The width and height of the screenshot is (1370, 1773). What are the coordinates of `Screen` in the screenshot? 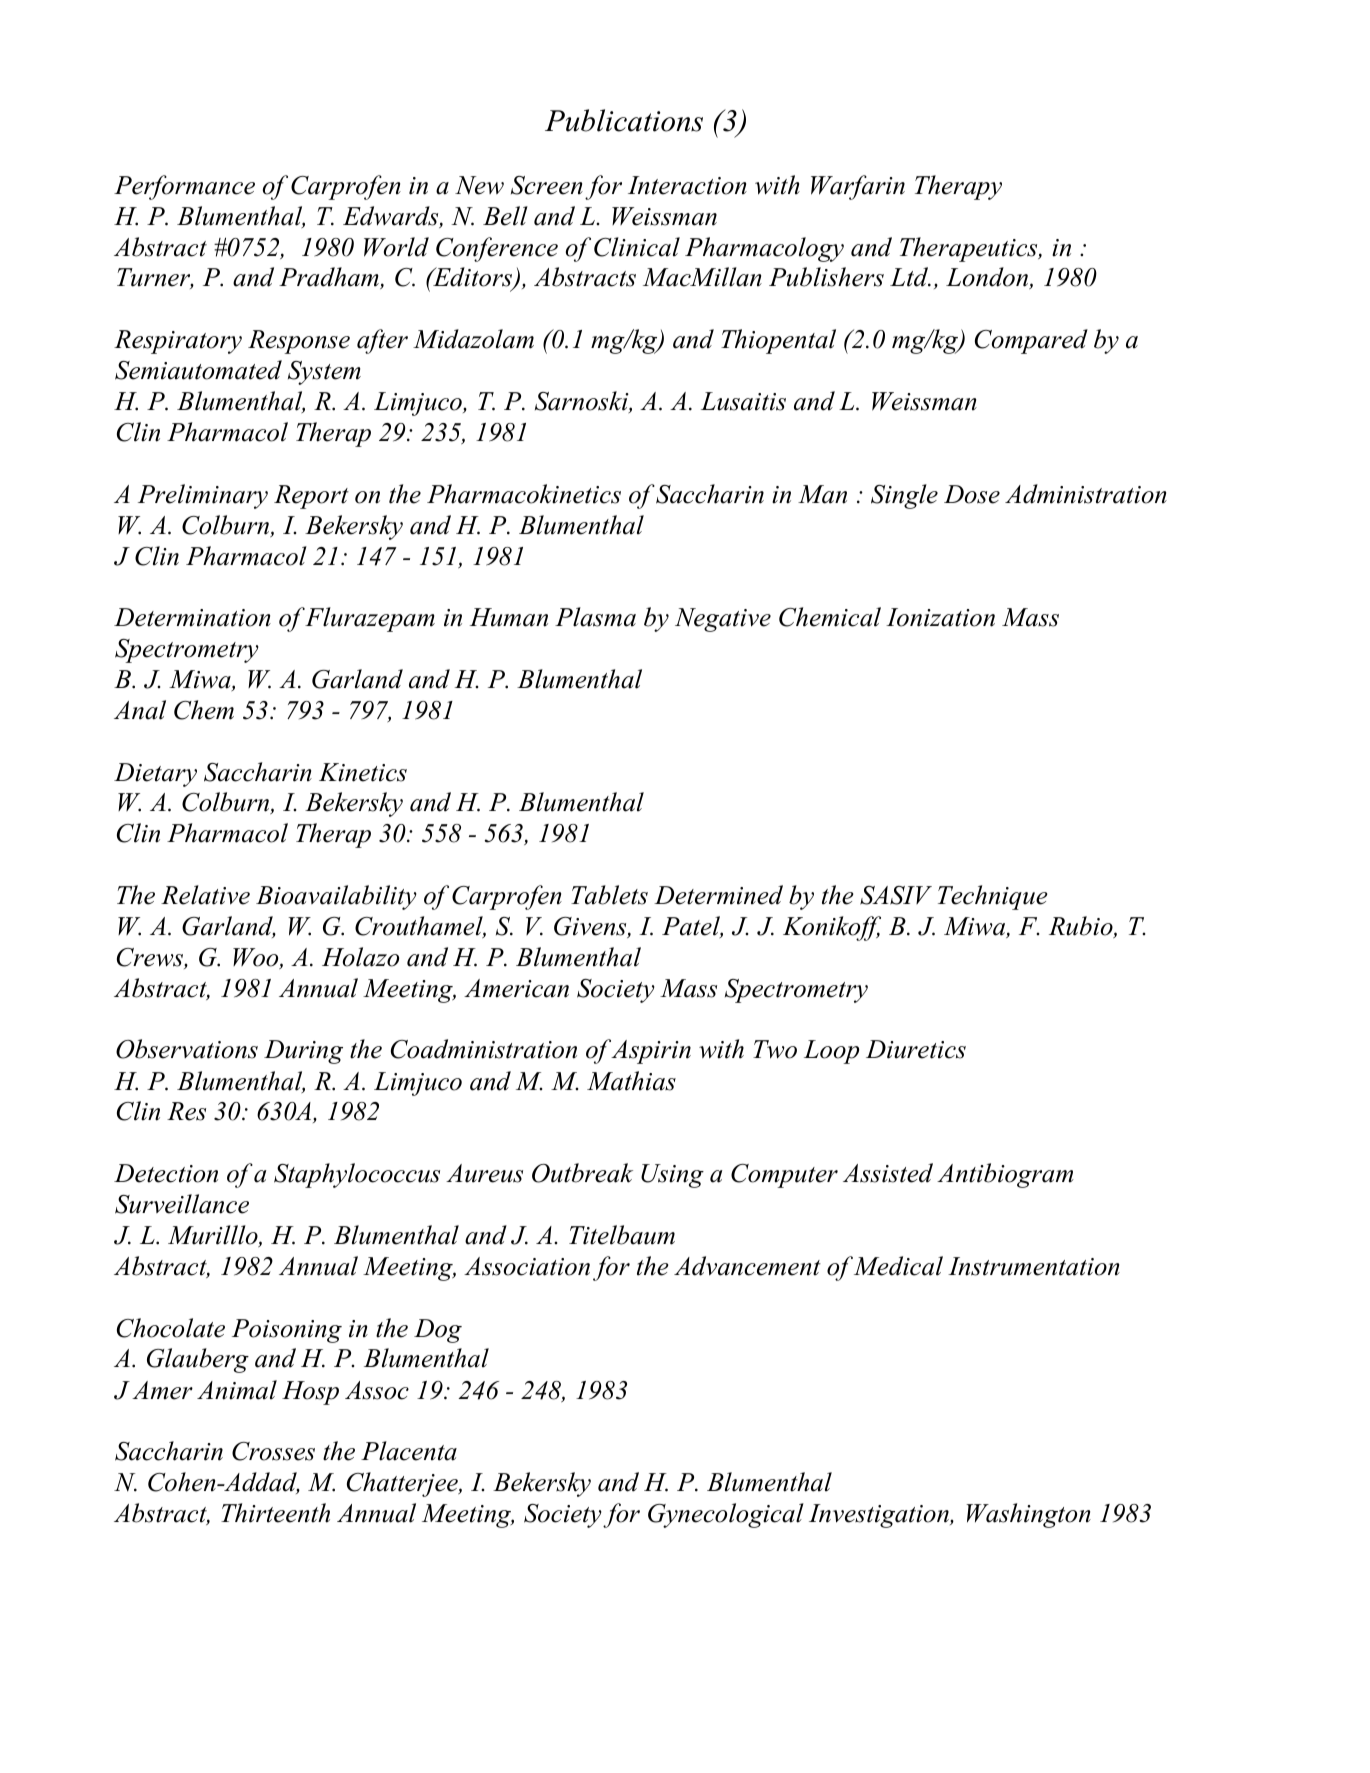 It's located at (547, 185).
